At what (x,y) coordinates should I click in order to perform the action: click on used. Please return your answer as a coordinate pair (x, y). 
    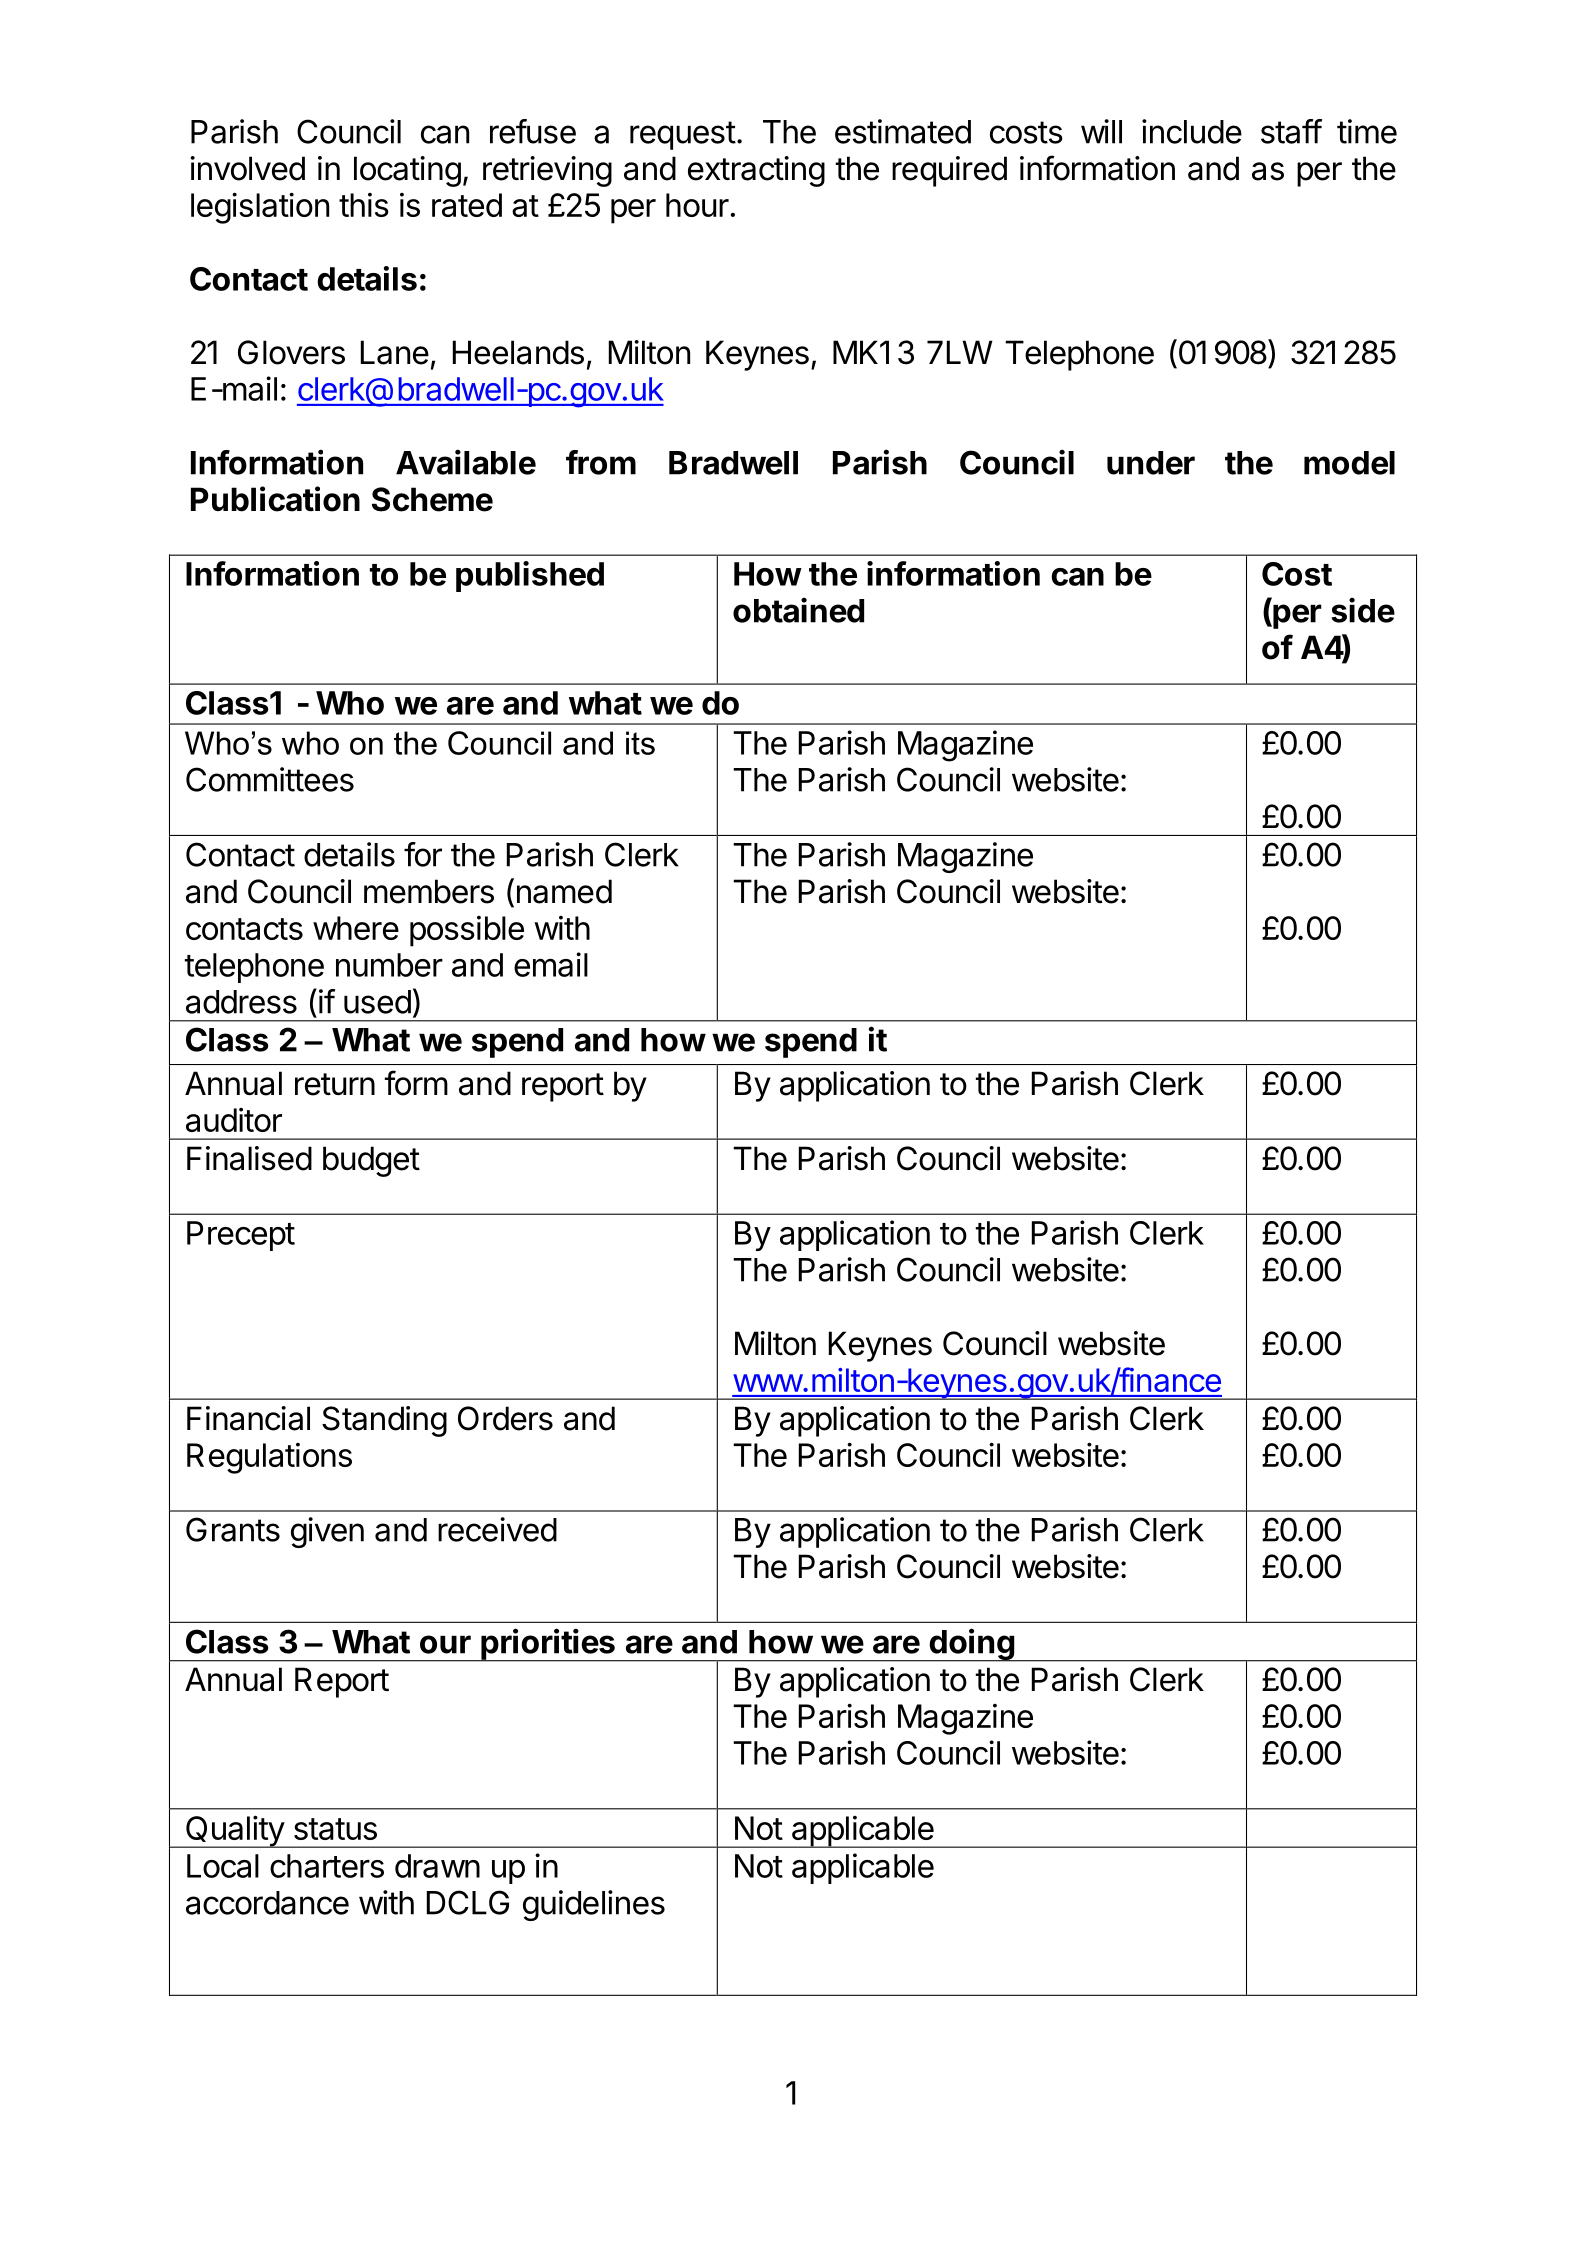
    Looking at the image, I should click on (377, 1002).
